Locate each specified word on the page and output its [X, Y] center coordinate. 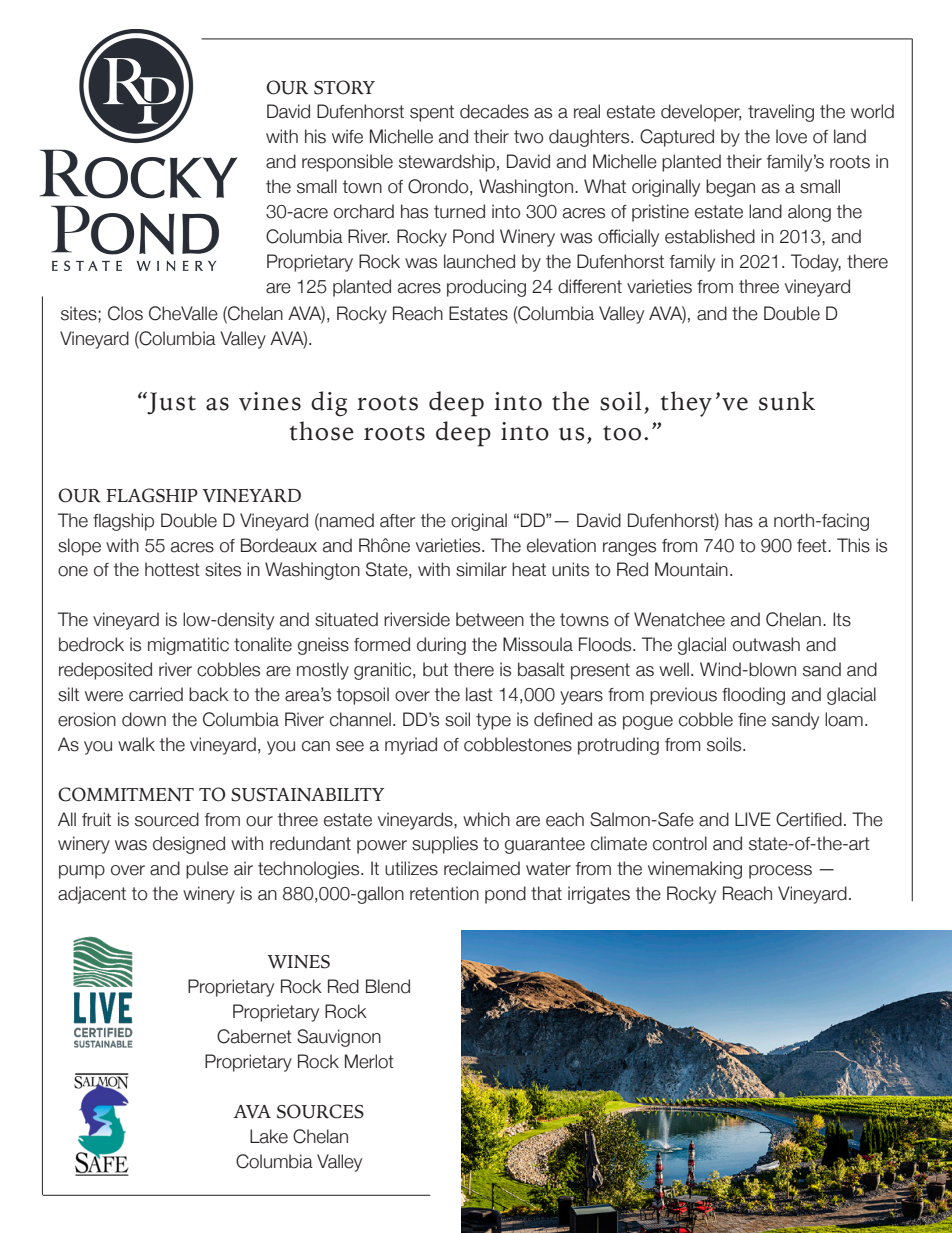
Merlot [369, 1061]
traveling [781, 113]
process [780, 872]
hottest [172, 569]
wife [347, 136]
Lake [269, 1136]
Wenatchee [679, 619]
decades [494, 111]
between [490, 619]
